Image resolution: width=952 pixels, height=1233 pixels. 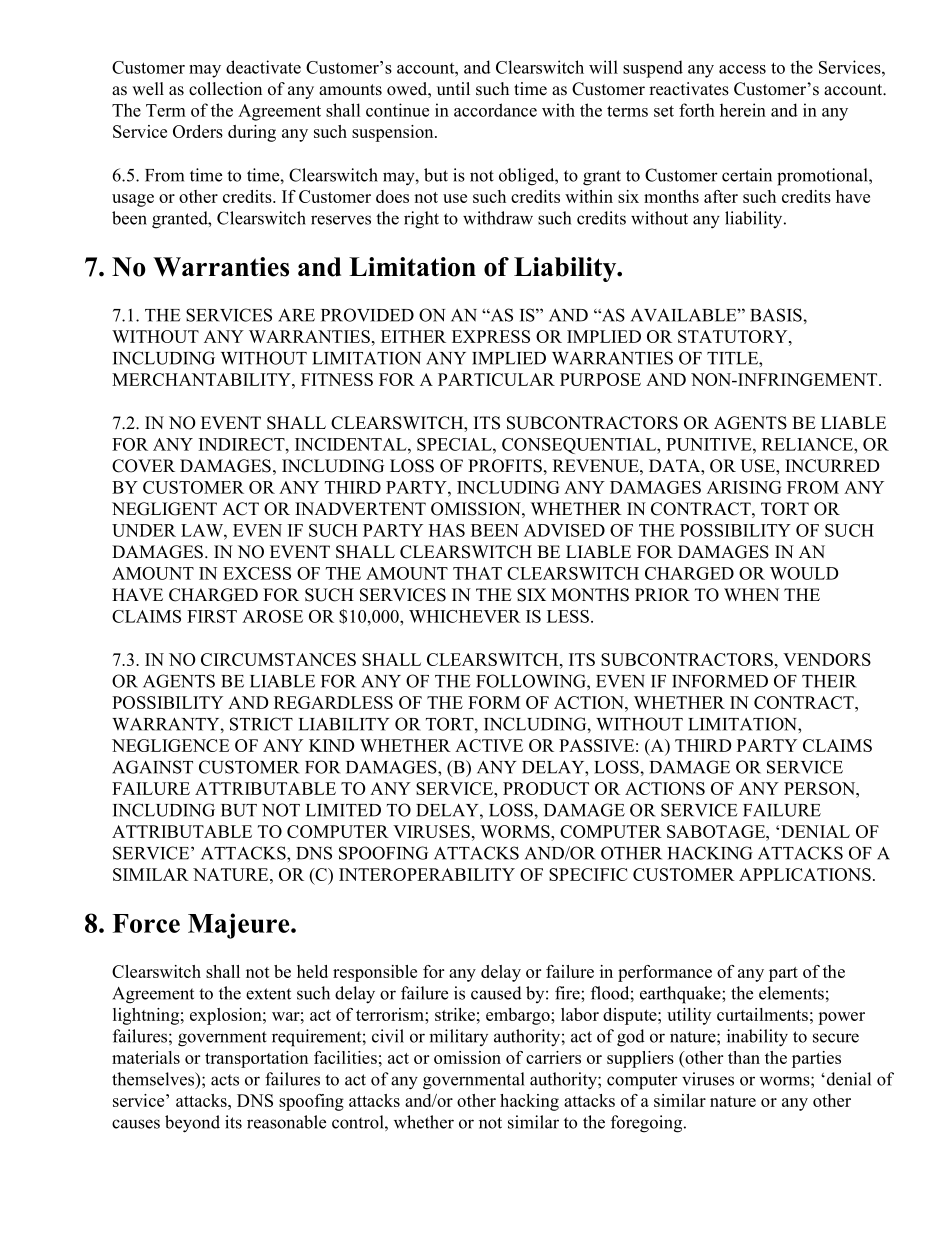 What do you see at coordinates (743, 110) in the document?
I see `herein` at bounding box center [743, 110].
